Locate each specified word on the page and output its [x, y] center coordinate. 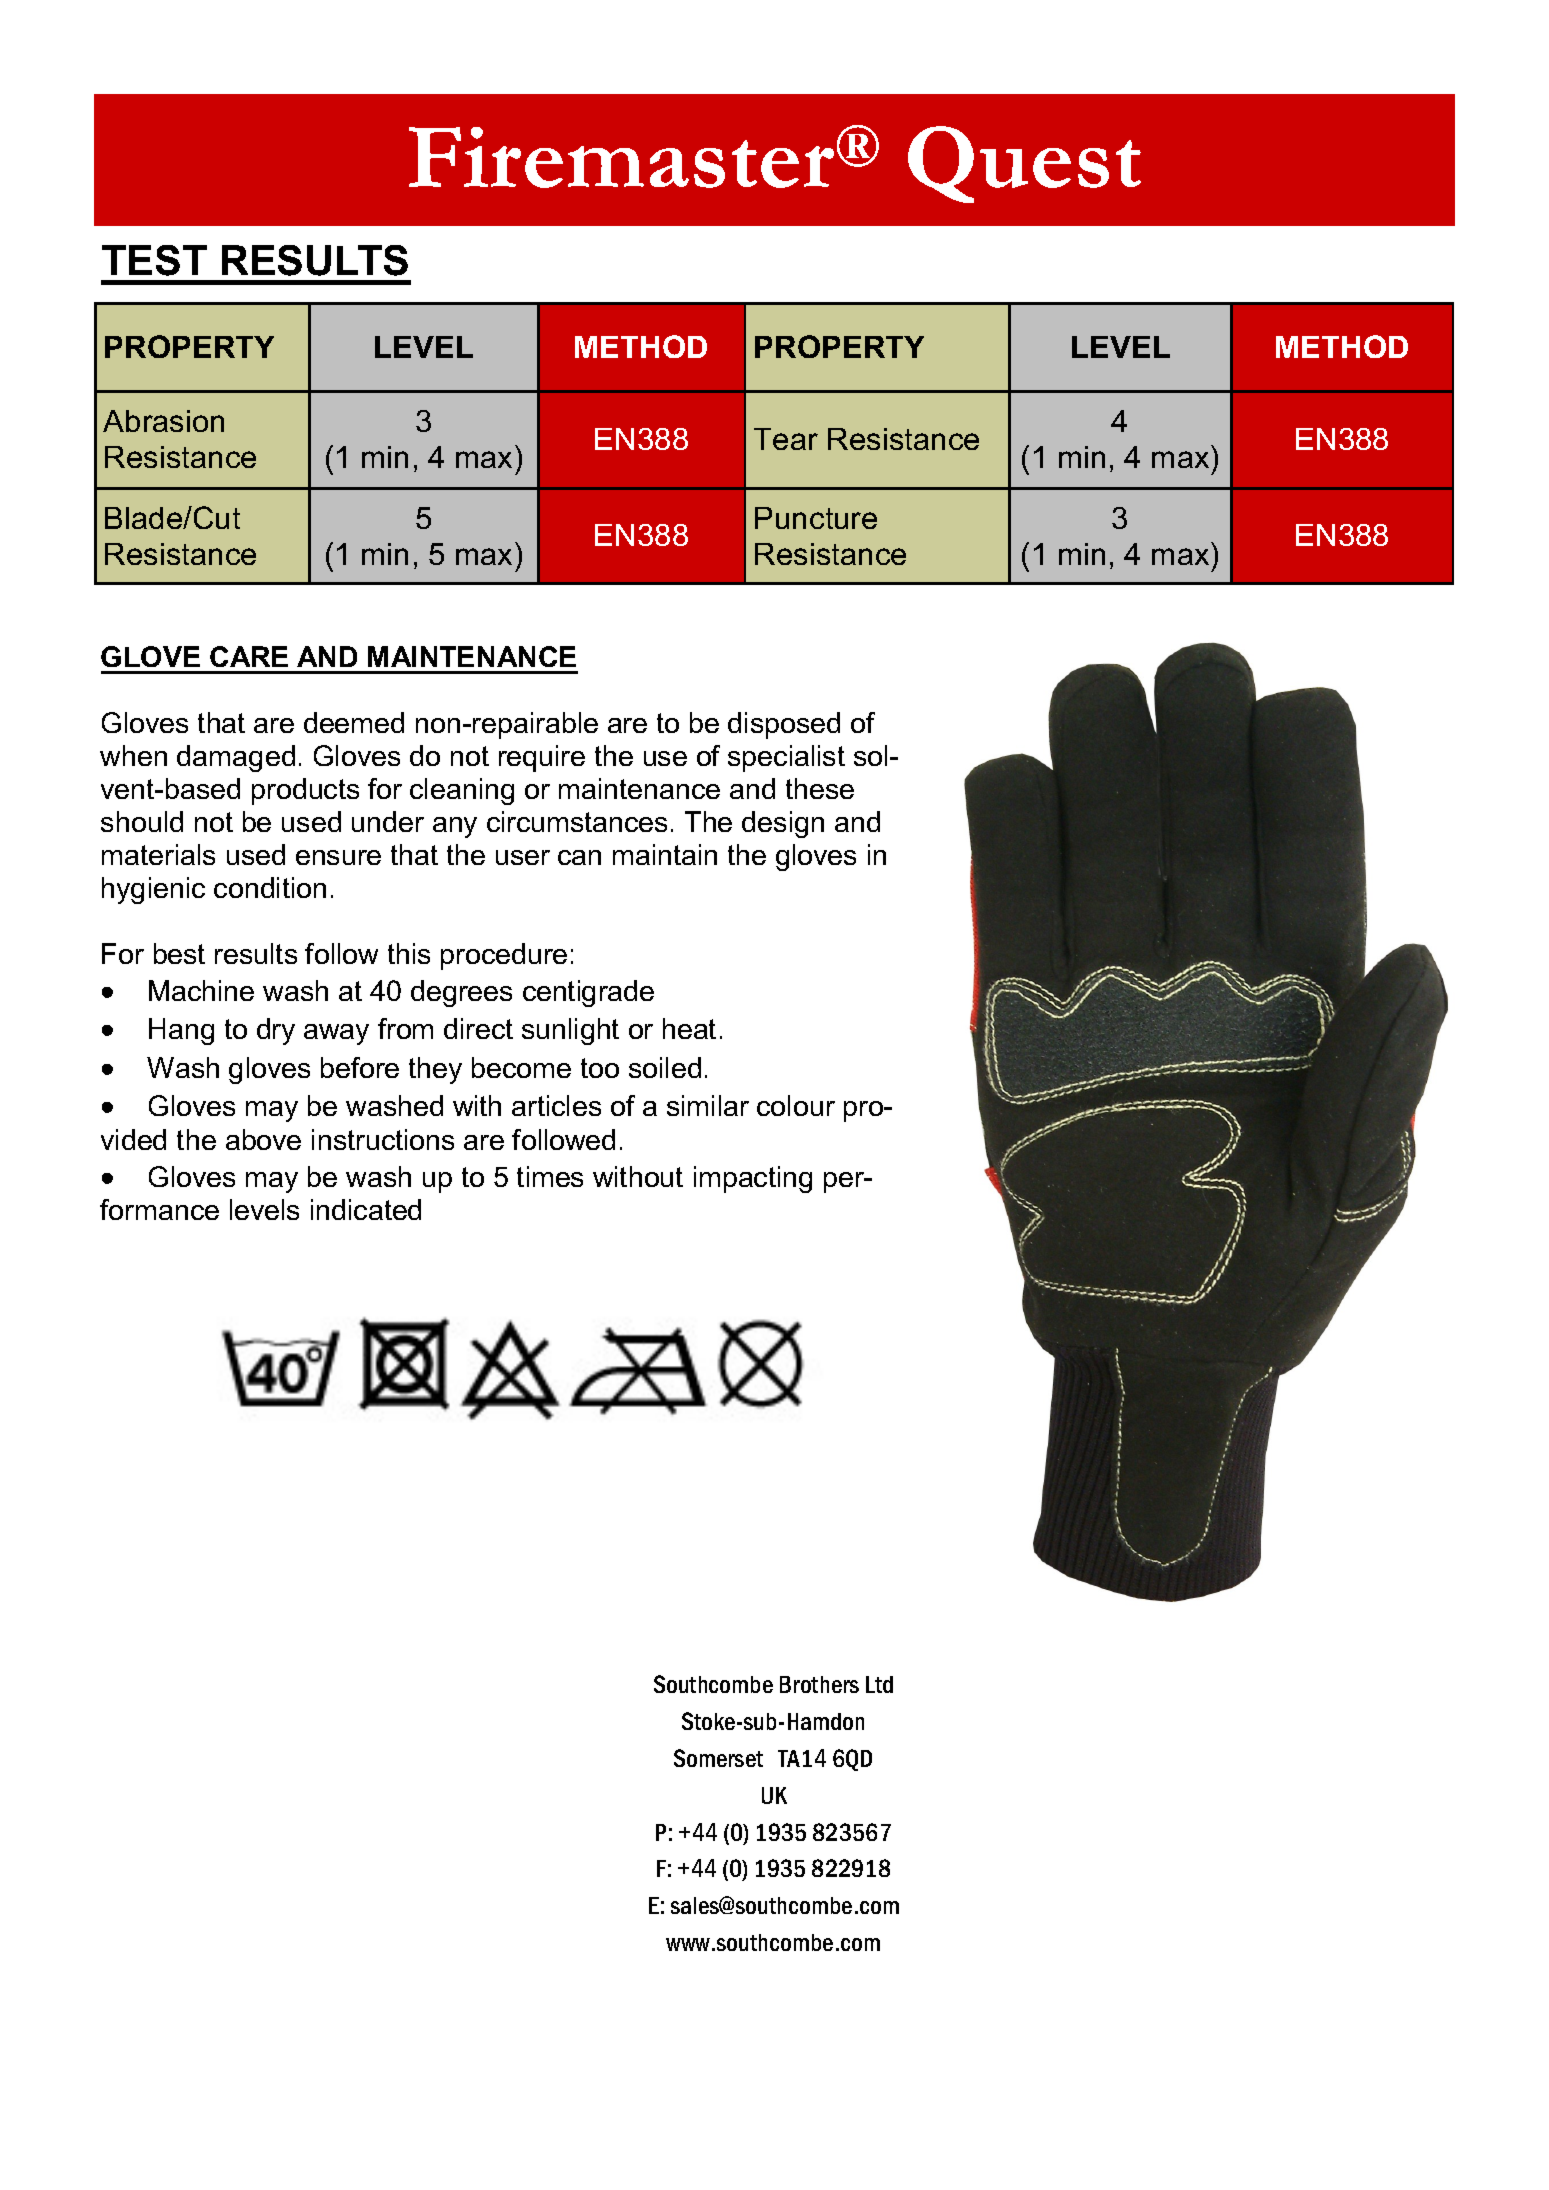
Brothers [819, 1684]
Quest [1024, 164]
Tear [786, 439]
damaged [236, 758]
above [263, 1139]
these [820, 788]
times [550, 1176]
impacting [753, 1179]
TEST [154, 260]
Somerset [718, 1758]
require [542, 758]
